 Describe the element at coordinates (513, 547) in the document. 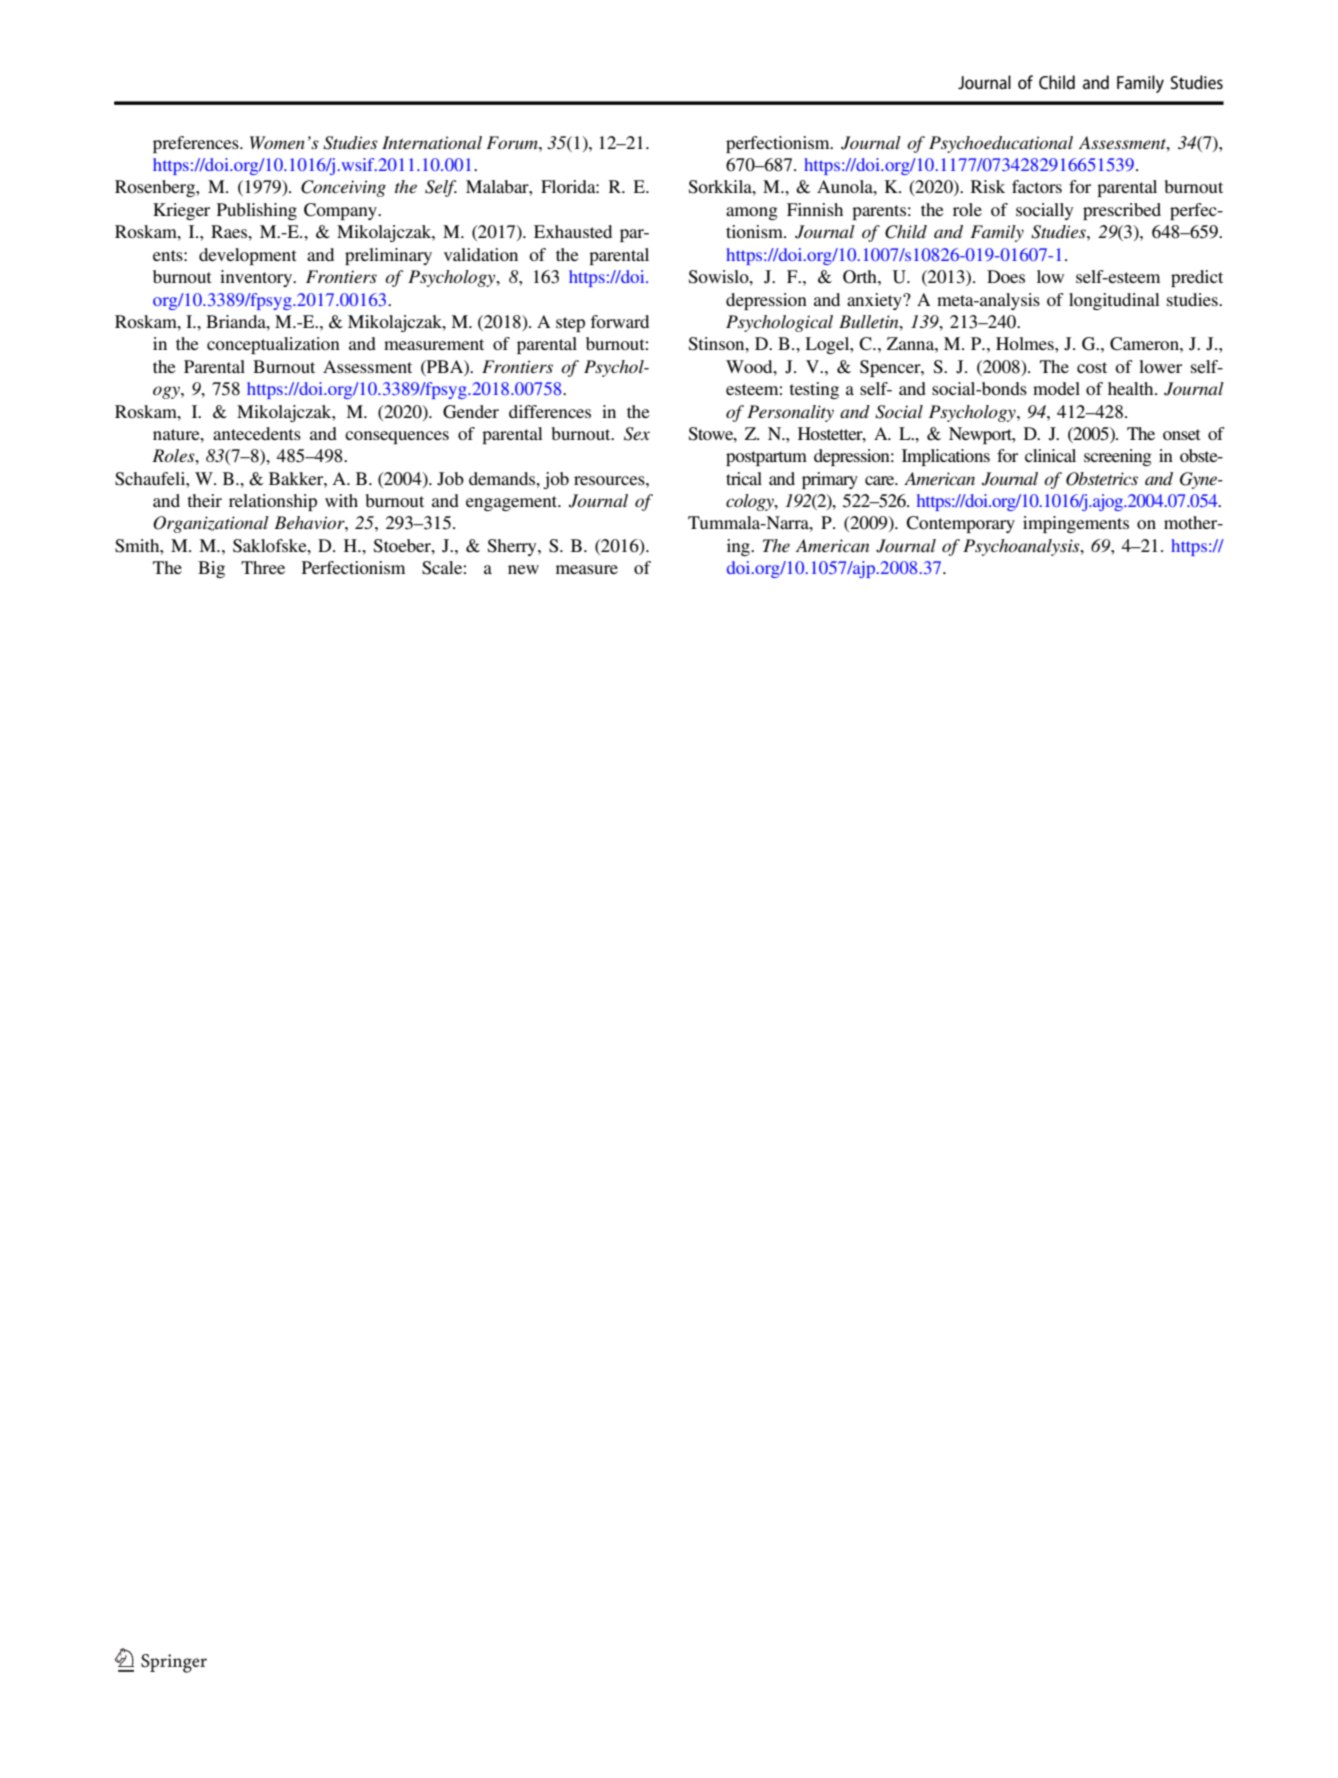

I see `Sherry` at that location.
